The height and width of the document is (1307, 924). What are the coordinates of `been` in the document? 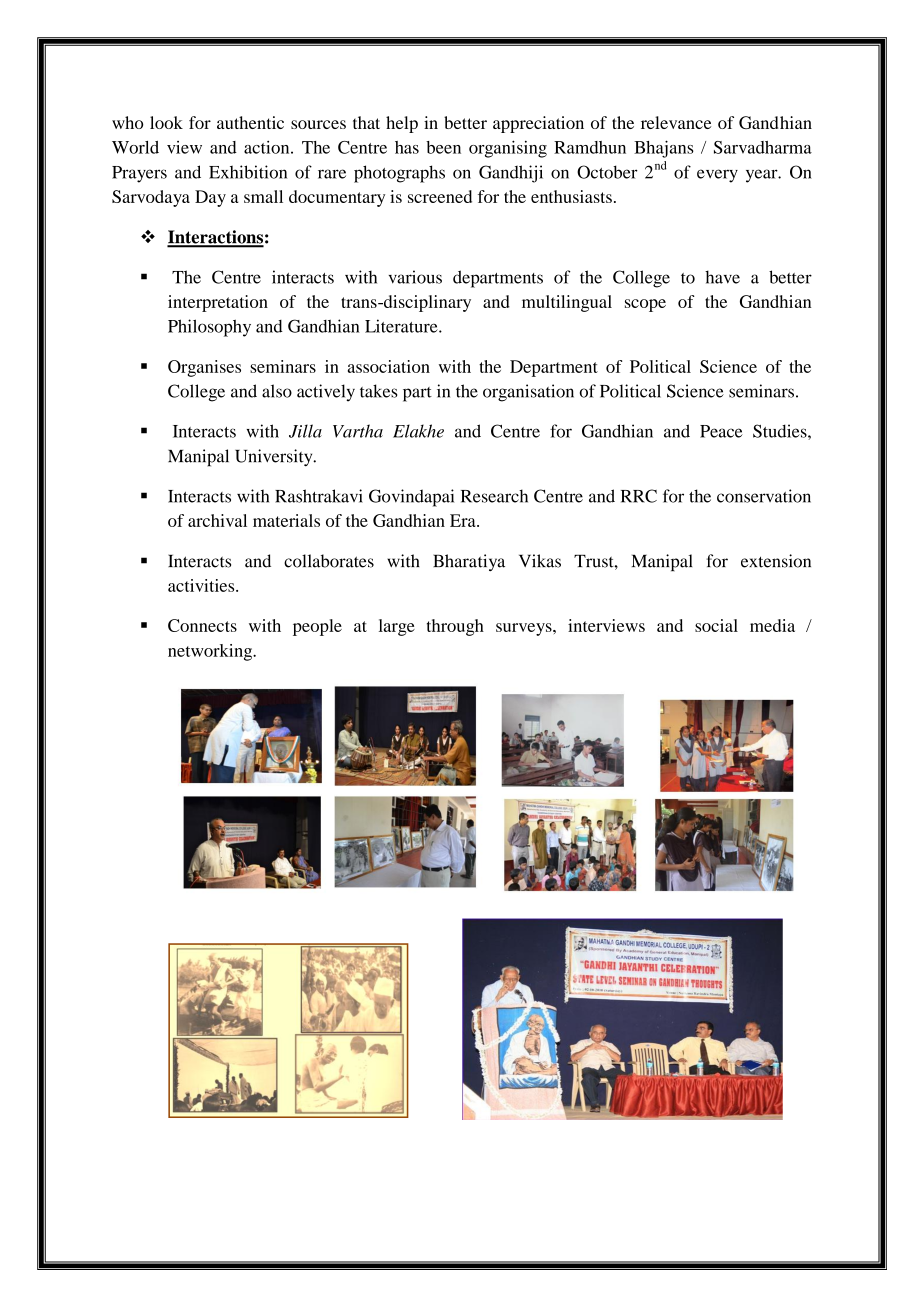 It's located at (443, 147).
